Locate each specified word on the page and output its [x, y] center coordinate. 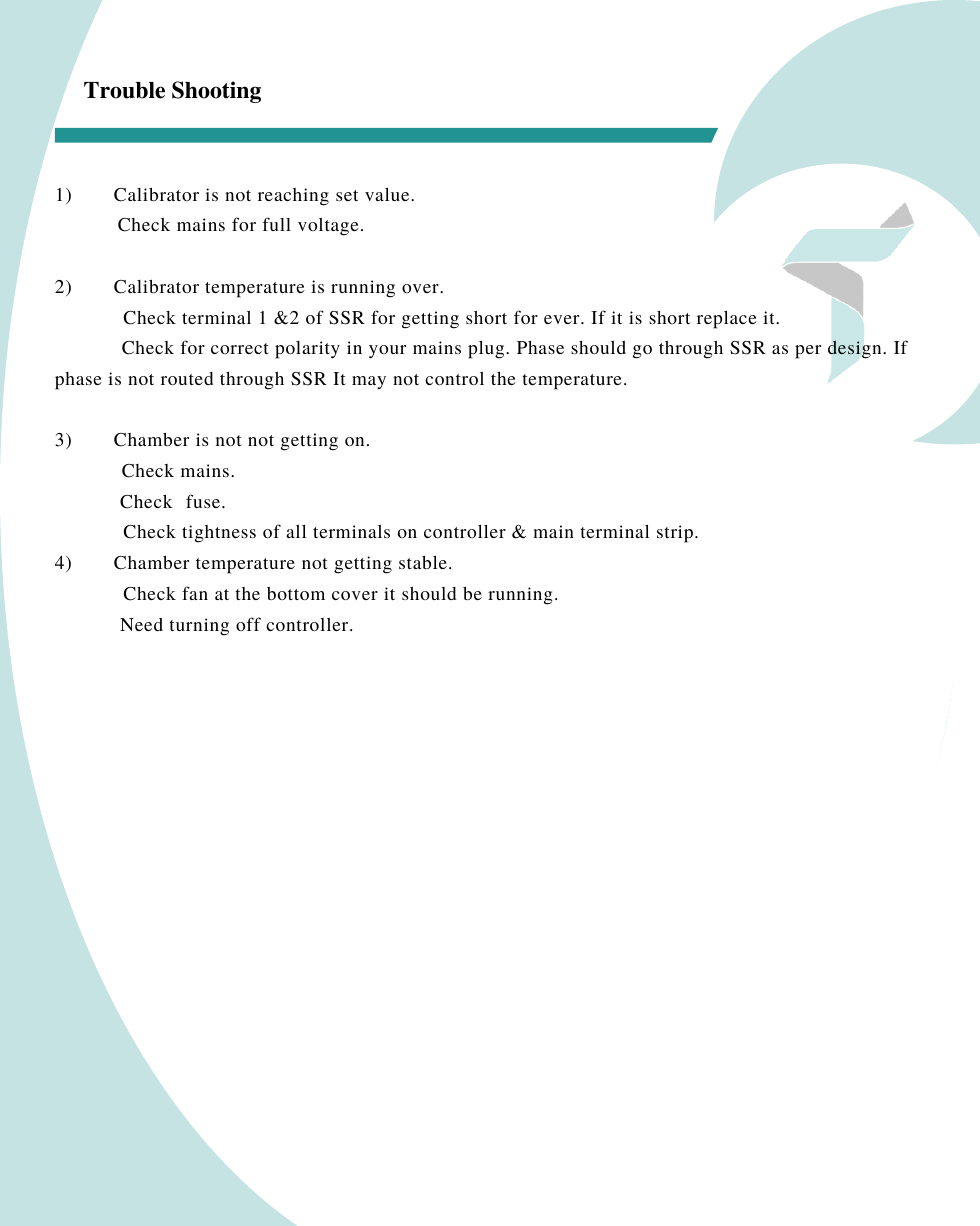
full [276, 224]
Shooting [216, 92]
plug [487, 350]
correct [240, 348]
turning [199, 627]
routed [187, 378]
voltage [328, 227]
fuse [204, 501]
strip [675, 534]
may [369, 382]
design [856, 349]
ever [563, 319]
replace [727, 320]
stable [423, 562]
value [388, 194]
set [347, 195]
